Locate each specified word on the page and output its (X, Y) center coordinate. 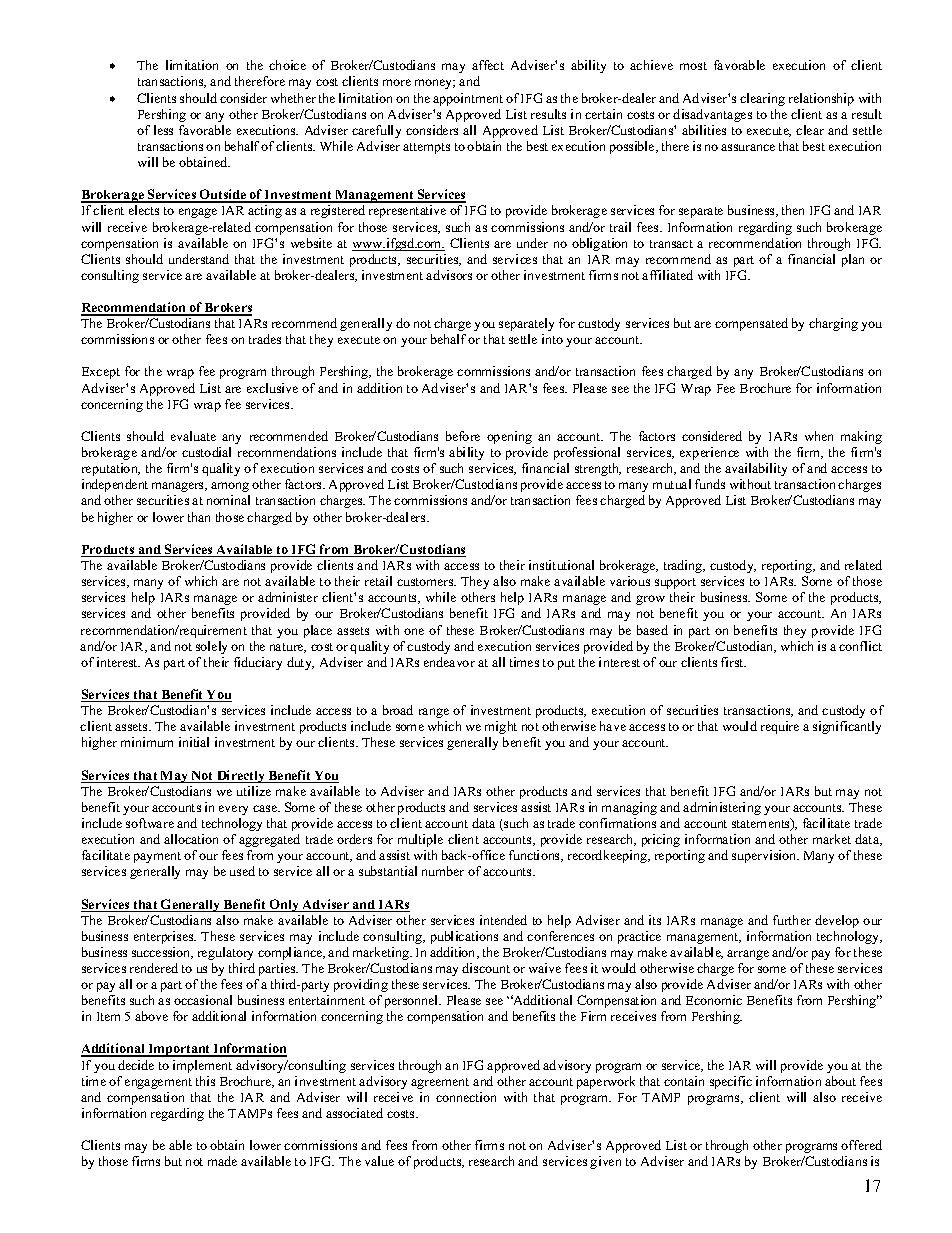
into (552, 339)
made (222, 1161)
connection (466, 1097)
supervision (765, 856)
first (733, 662)
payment (157, 857)
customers (426, 582)
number (443, 871)
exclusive (272, 388)
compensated (751, 324)
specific (731, 1082)
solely (211, 647)
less (163, 130)
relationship (821, 99)
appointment (468, 99)
